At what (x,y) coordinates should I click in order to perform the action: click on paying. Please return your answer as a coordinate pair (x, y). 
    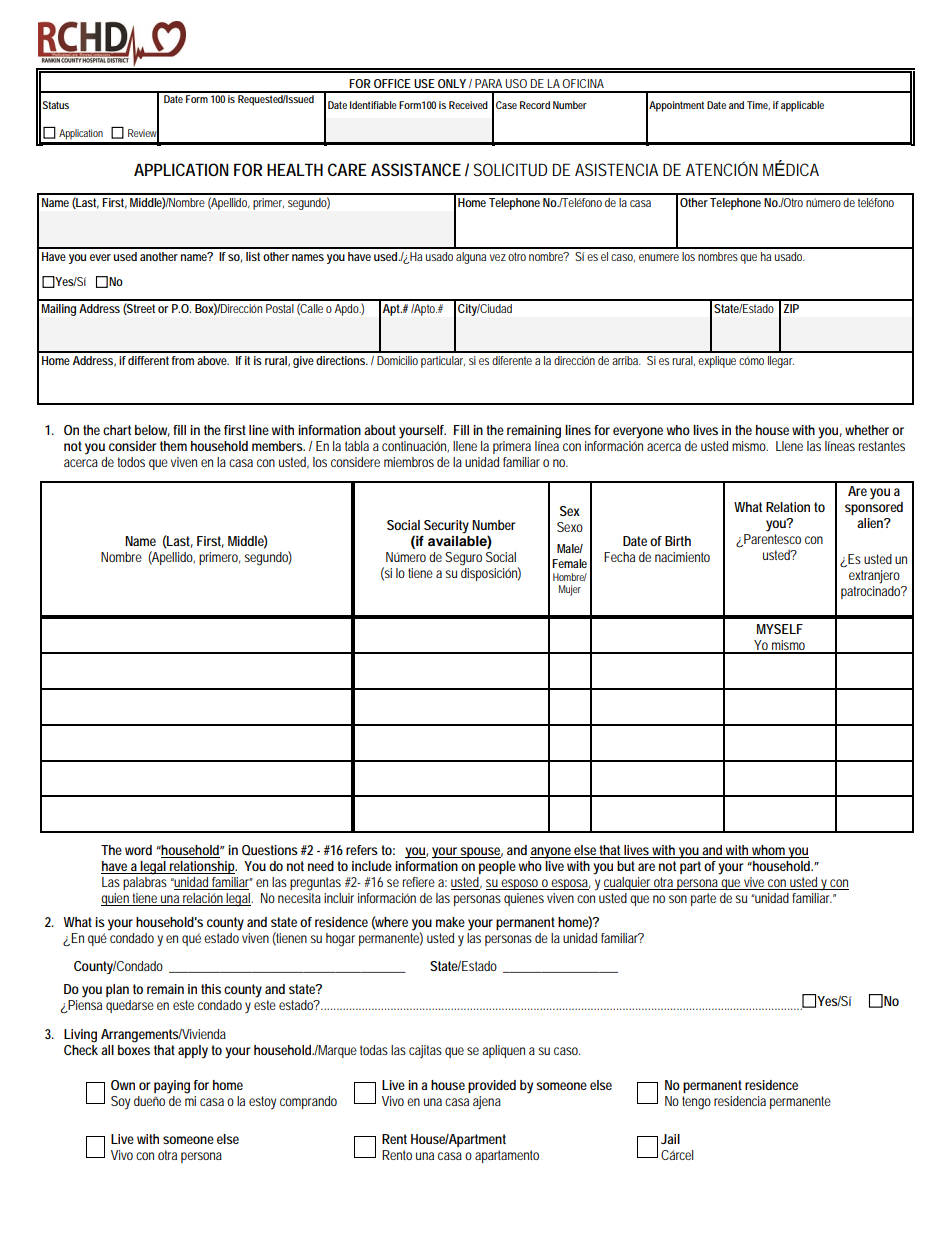
    Looking at the image, I should click on (172, 1087).
